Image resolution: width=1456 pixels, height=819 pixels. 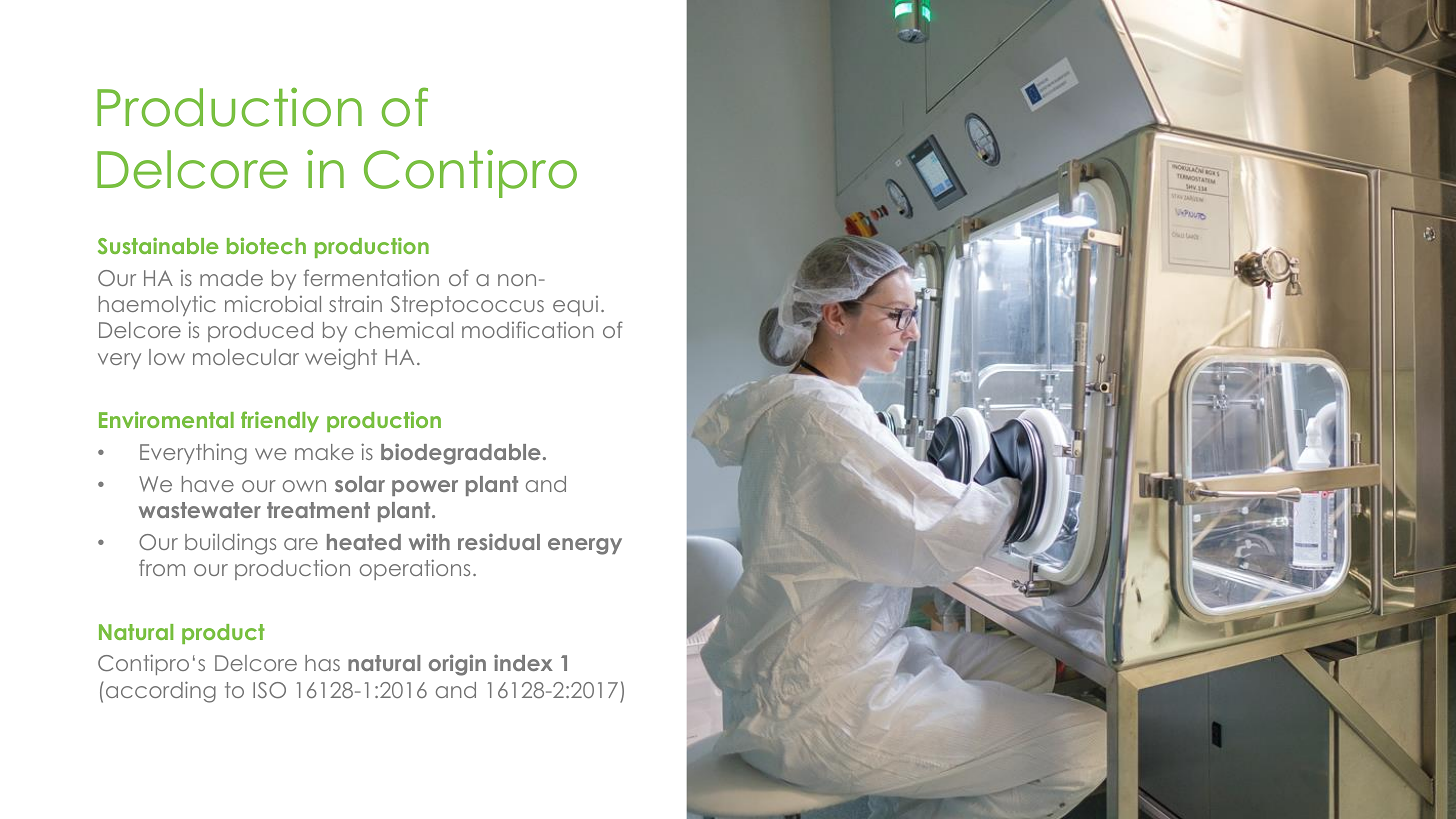 What do you see at coordinates (162, 567) in the image?
I see `from` at bounding box center [162, 567].
